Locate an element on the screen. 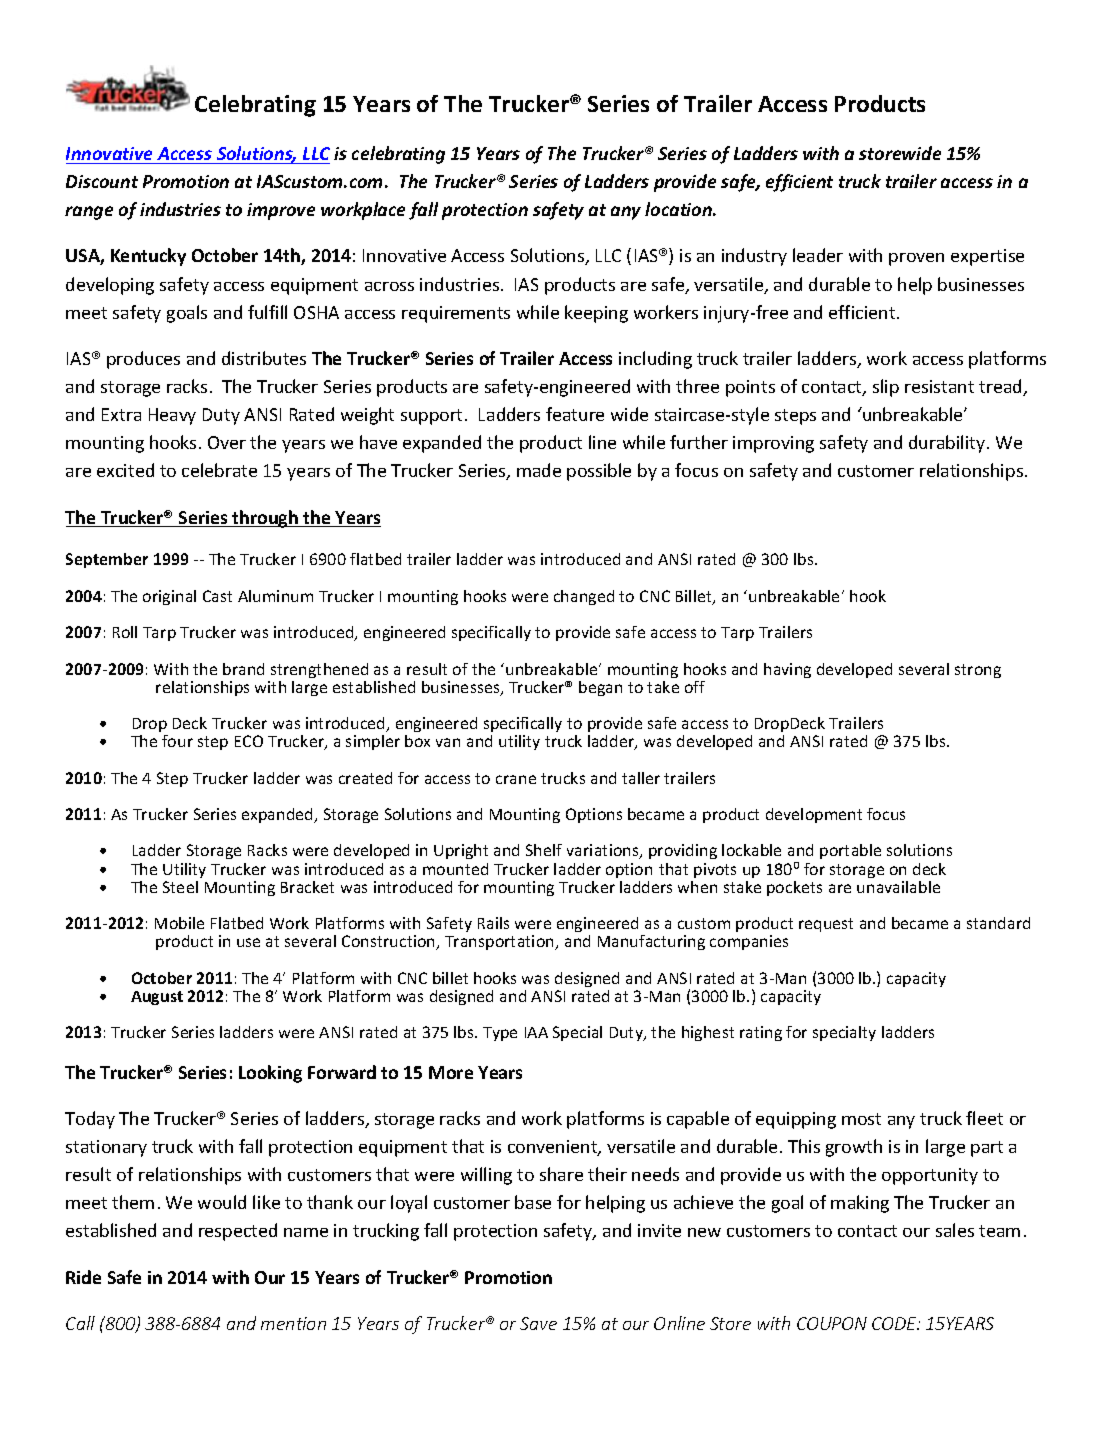 Image resolution: width=1113 pixels, height=1440 pixels. proven is located at coordinates (916, 259).
